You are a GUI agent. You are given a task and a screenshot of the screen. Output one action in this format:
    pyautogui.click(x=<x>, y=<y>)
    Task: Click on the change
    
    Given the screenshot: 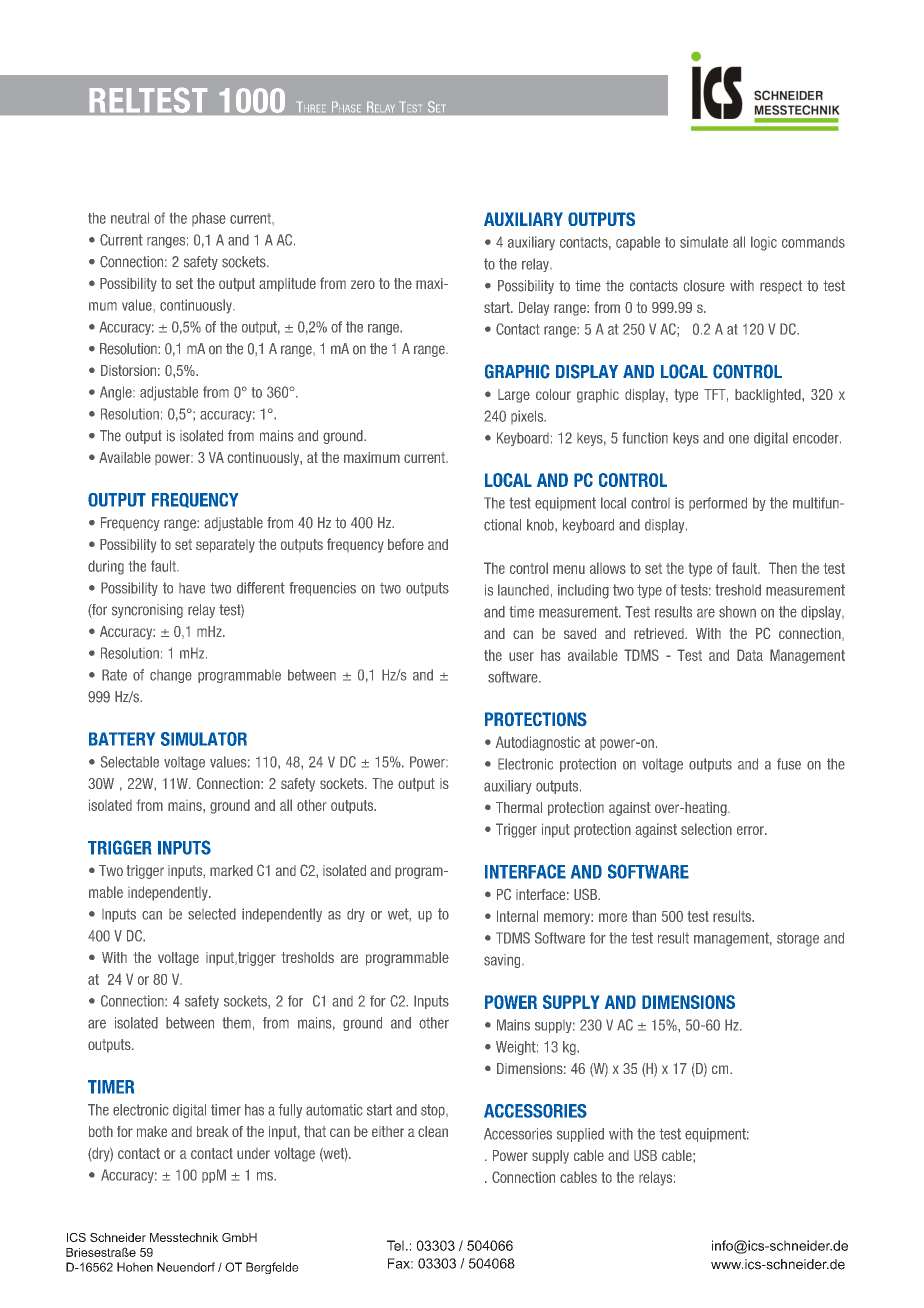 What is the action you would take?
    pyautogui.click(x=171, y=676)
